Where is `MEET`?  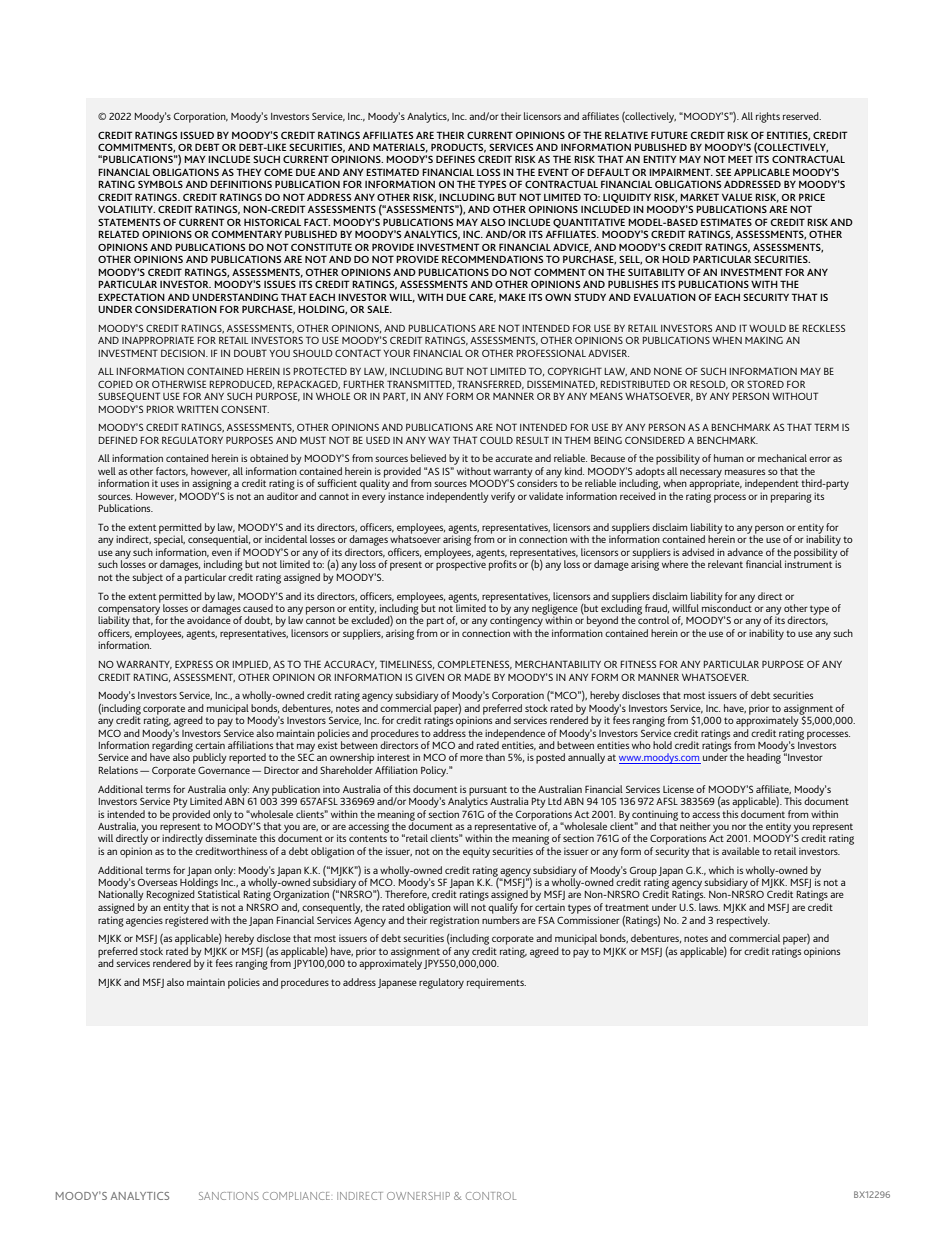
MEET is located at coordinates (740, 159).
